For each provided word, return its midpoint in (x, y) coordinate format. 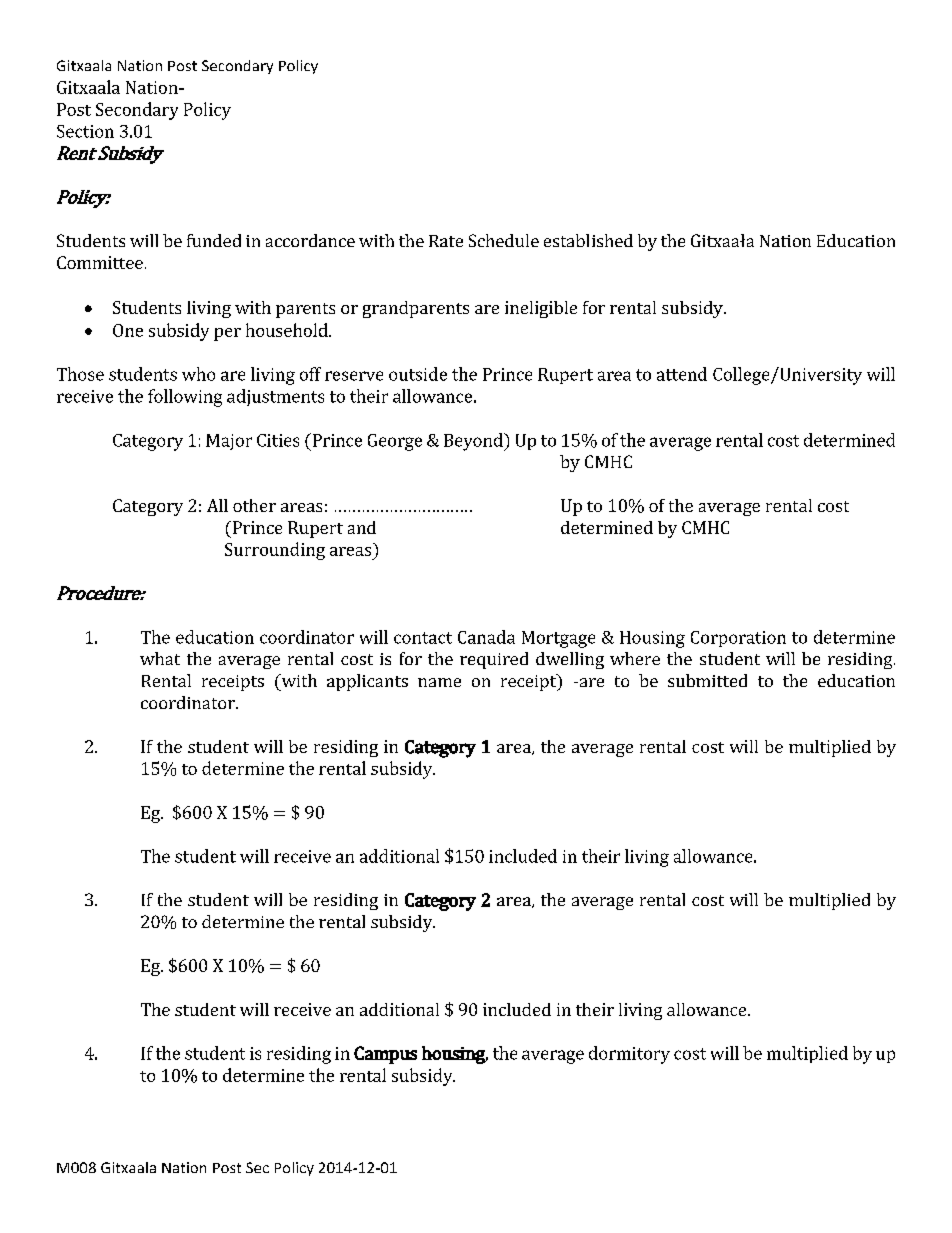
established (588, 240)
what (160, 658)
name (439, 682)
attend (682, 374)
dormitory (629, 1055)
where (635, 658)
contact (423, 638)
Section (85, 131)
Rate (446, 241)
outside (418, 374)
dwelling (570, 660)
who (198, 374)
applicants (367, 682)
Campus (385, 1055)
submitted (707, 680)
